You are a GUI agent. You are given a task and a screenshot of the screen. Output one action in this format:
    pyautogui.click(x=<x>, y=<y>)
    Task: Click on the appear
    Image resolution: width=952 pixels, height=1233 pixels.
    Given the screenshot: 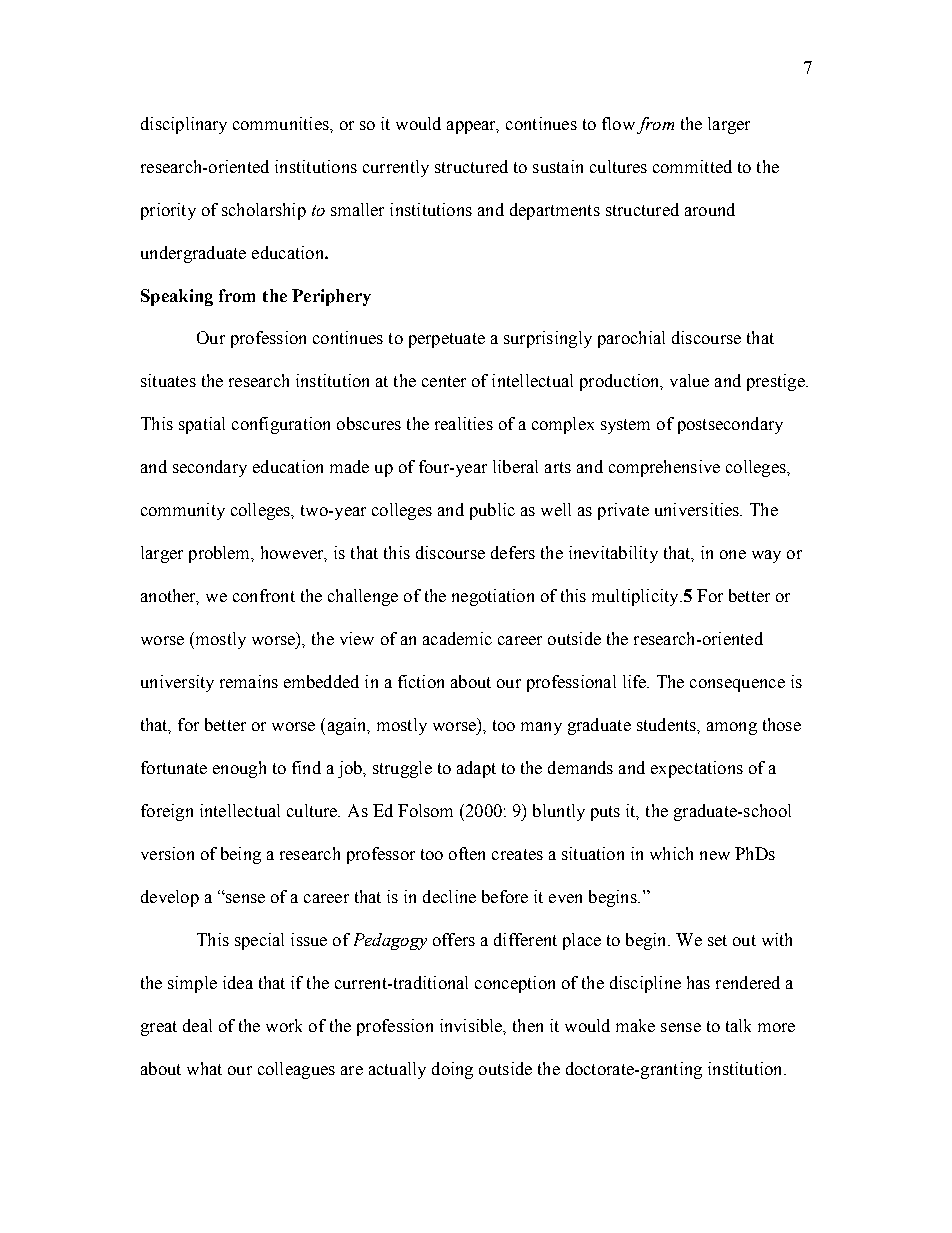 What is the action you would take?
    pyautogui.click(x=473, y=127)
